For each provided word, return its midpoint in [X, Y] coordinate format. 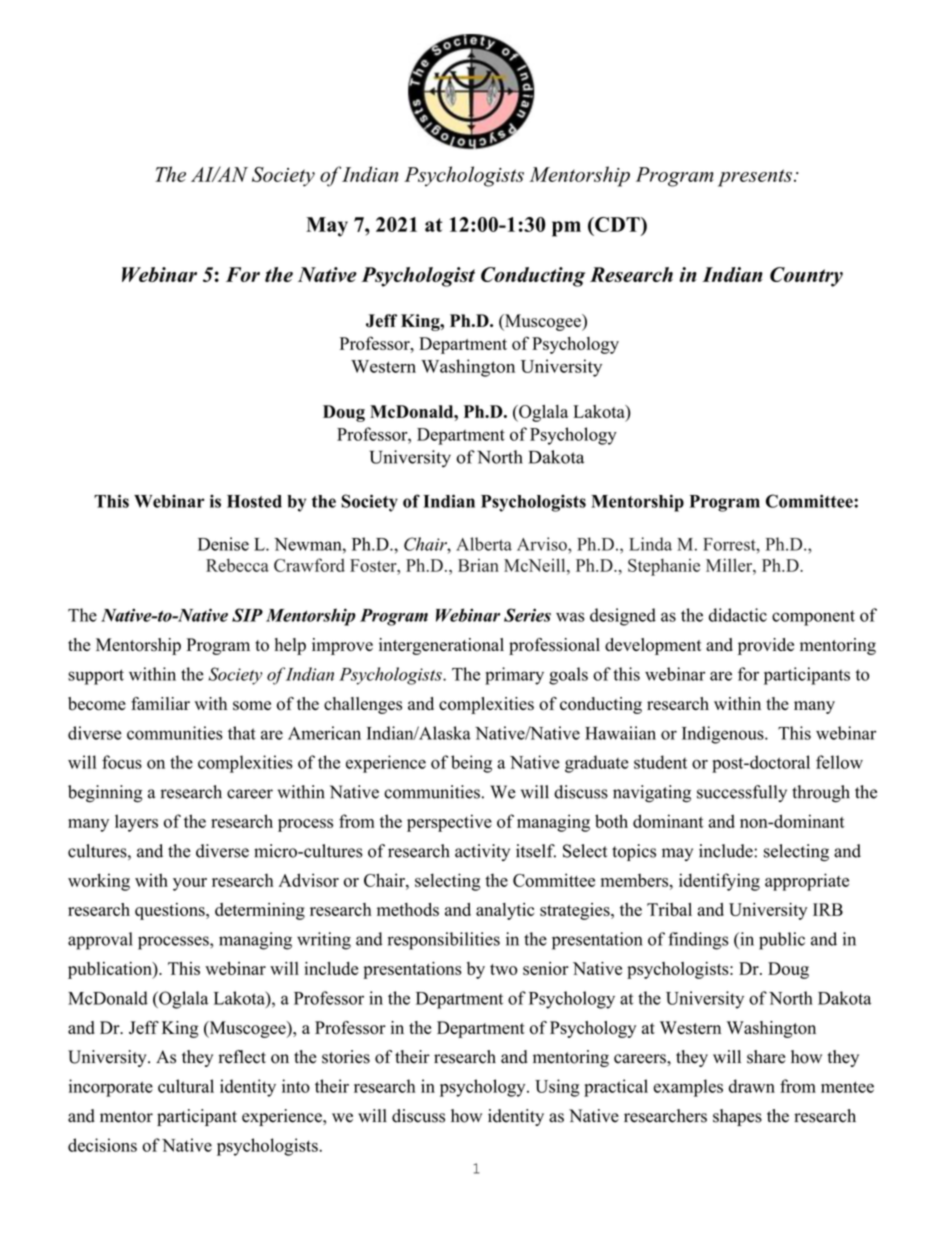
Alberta [484, 544]
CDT [617, 224]
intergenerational [441, 646]
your [190, 884]
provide [766, 646]
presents [755, 178]
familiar [160, 703]
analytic [505, 911]
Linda [650, 544]
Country [806, 277]
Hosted [254, 501]
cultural [186, 1086]
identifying [719, 882]
